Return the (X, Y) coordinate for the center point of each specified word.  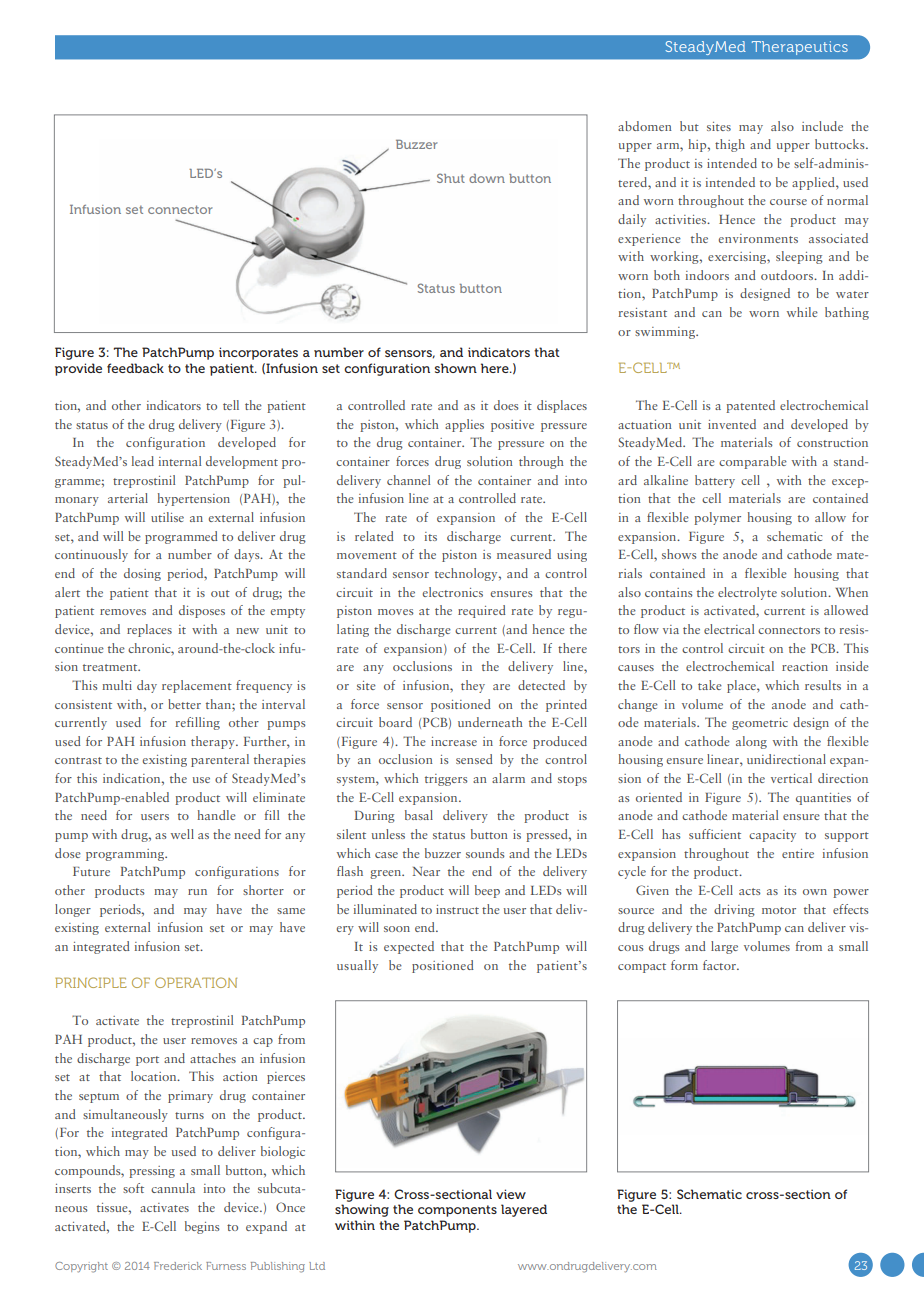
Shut (451, 178)
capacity (772, 836)
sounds (485, 853)
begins (202, 1227)
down (487, 178)
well (182, 834)
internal (180, 461)
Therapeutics (800, 48)
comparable (753, 462)
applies (464, 425)
